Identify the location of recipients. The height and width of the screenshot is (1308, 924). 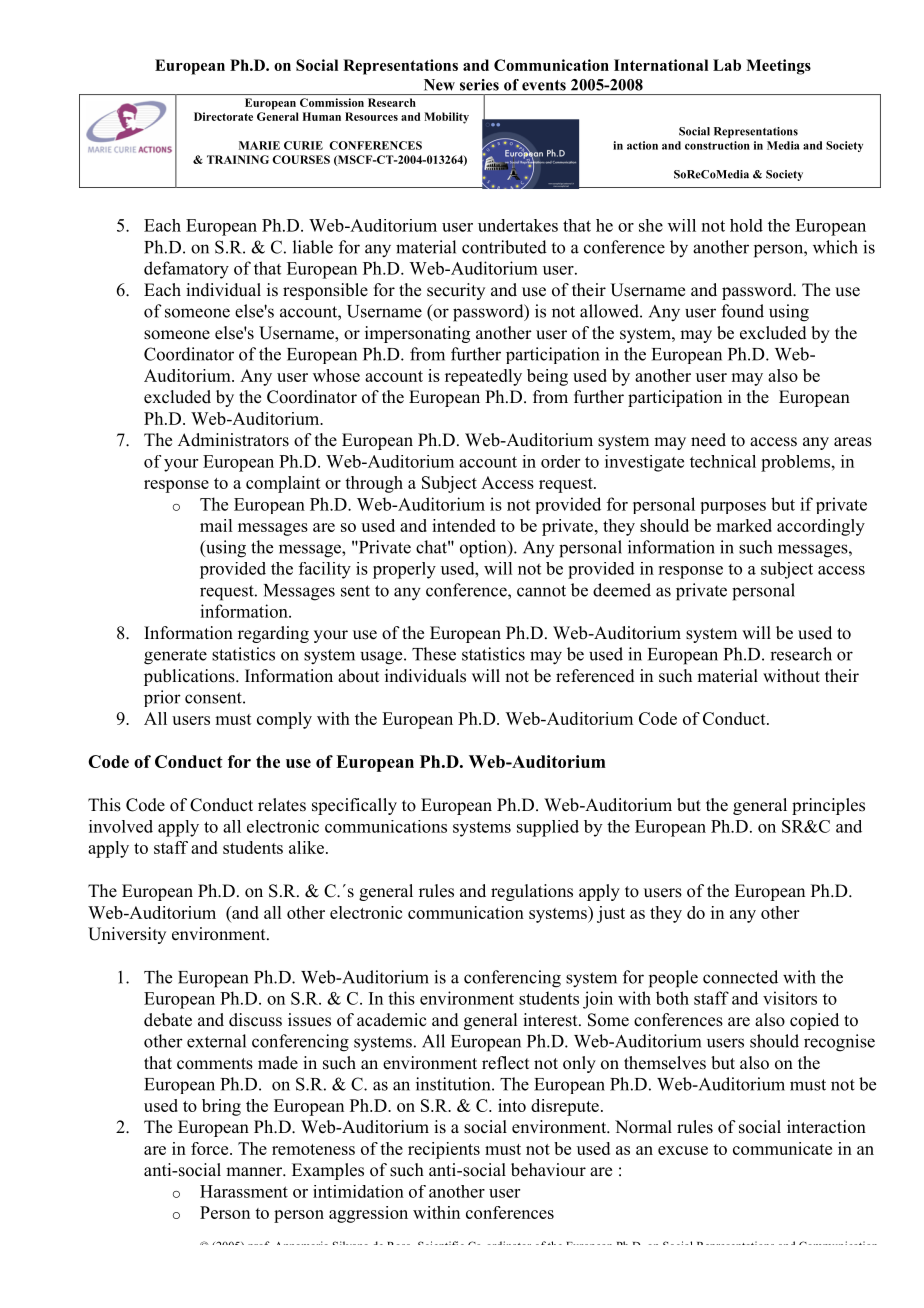
(444, 1150).
